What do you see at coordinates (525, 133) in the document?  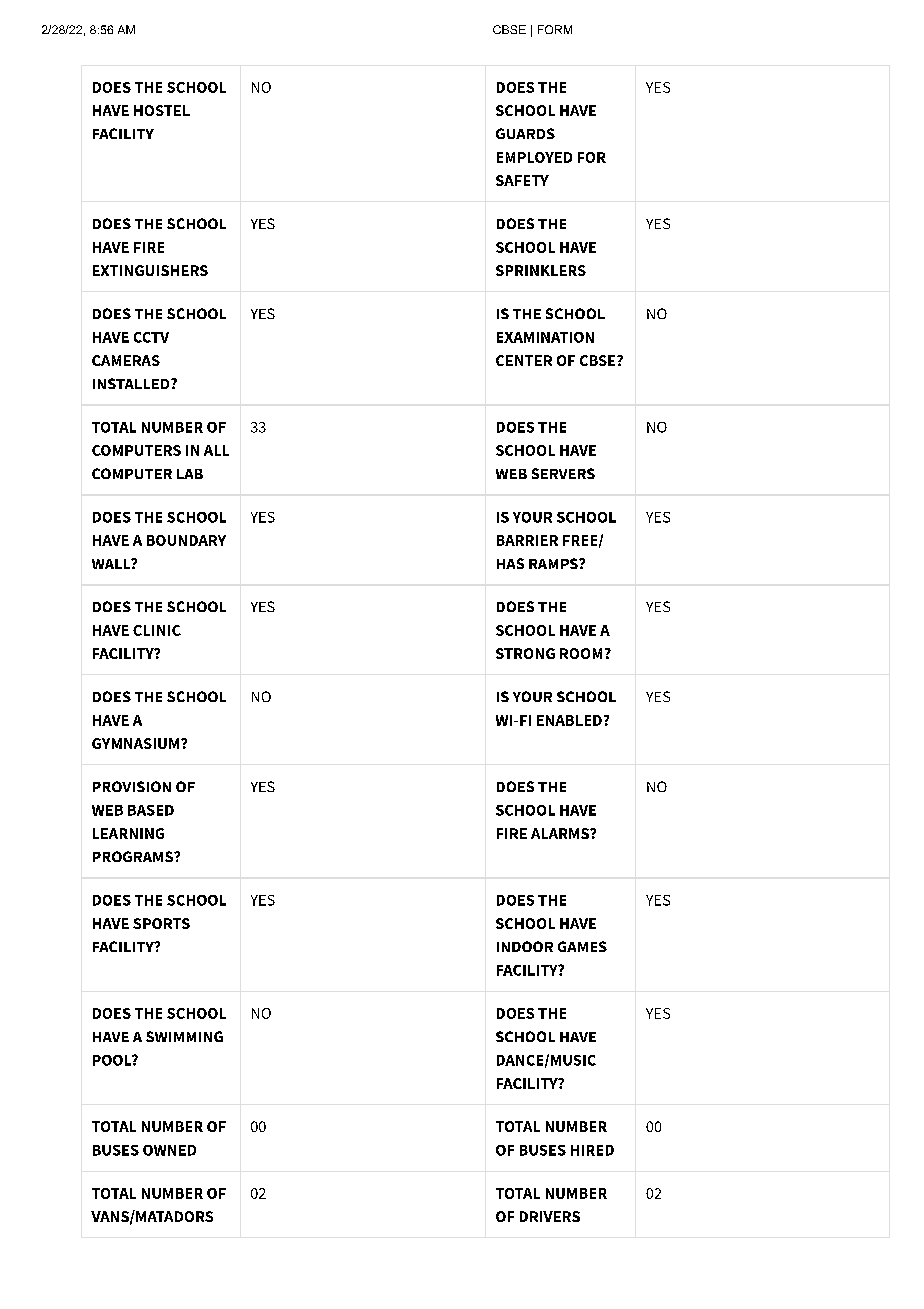 I see `GUARDS` at bounding box center [525, 133].
